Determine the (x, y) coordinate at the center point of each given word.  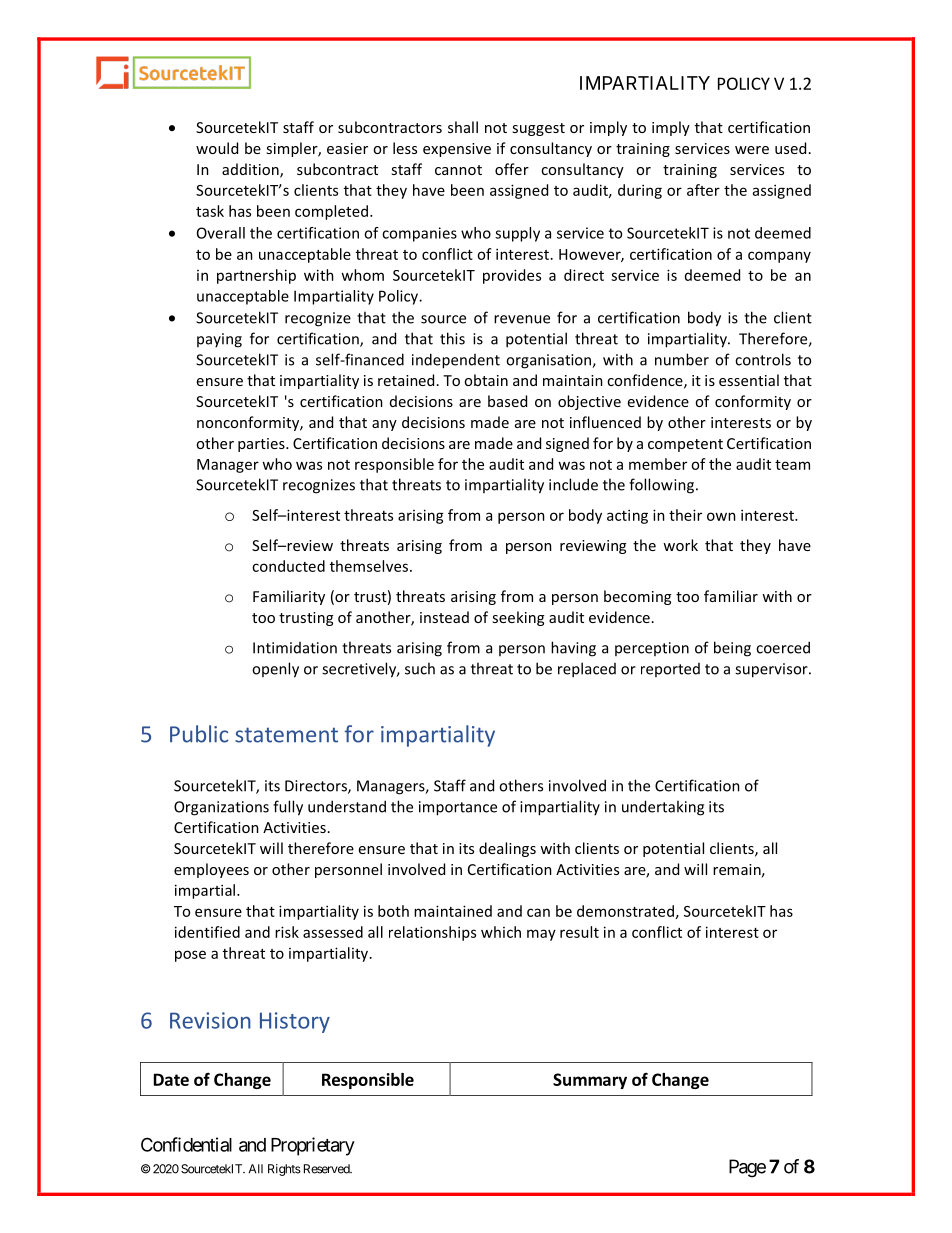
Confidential (186, 1144)
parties (262, 445)
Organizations (221, 808)
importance (458, 808)
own (721, 516)
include (573, 484)
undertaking (663, 808)
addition (251, 170)
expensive (457, 150)
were (752, 150)
